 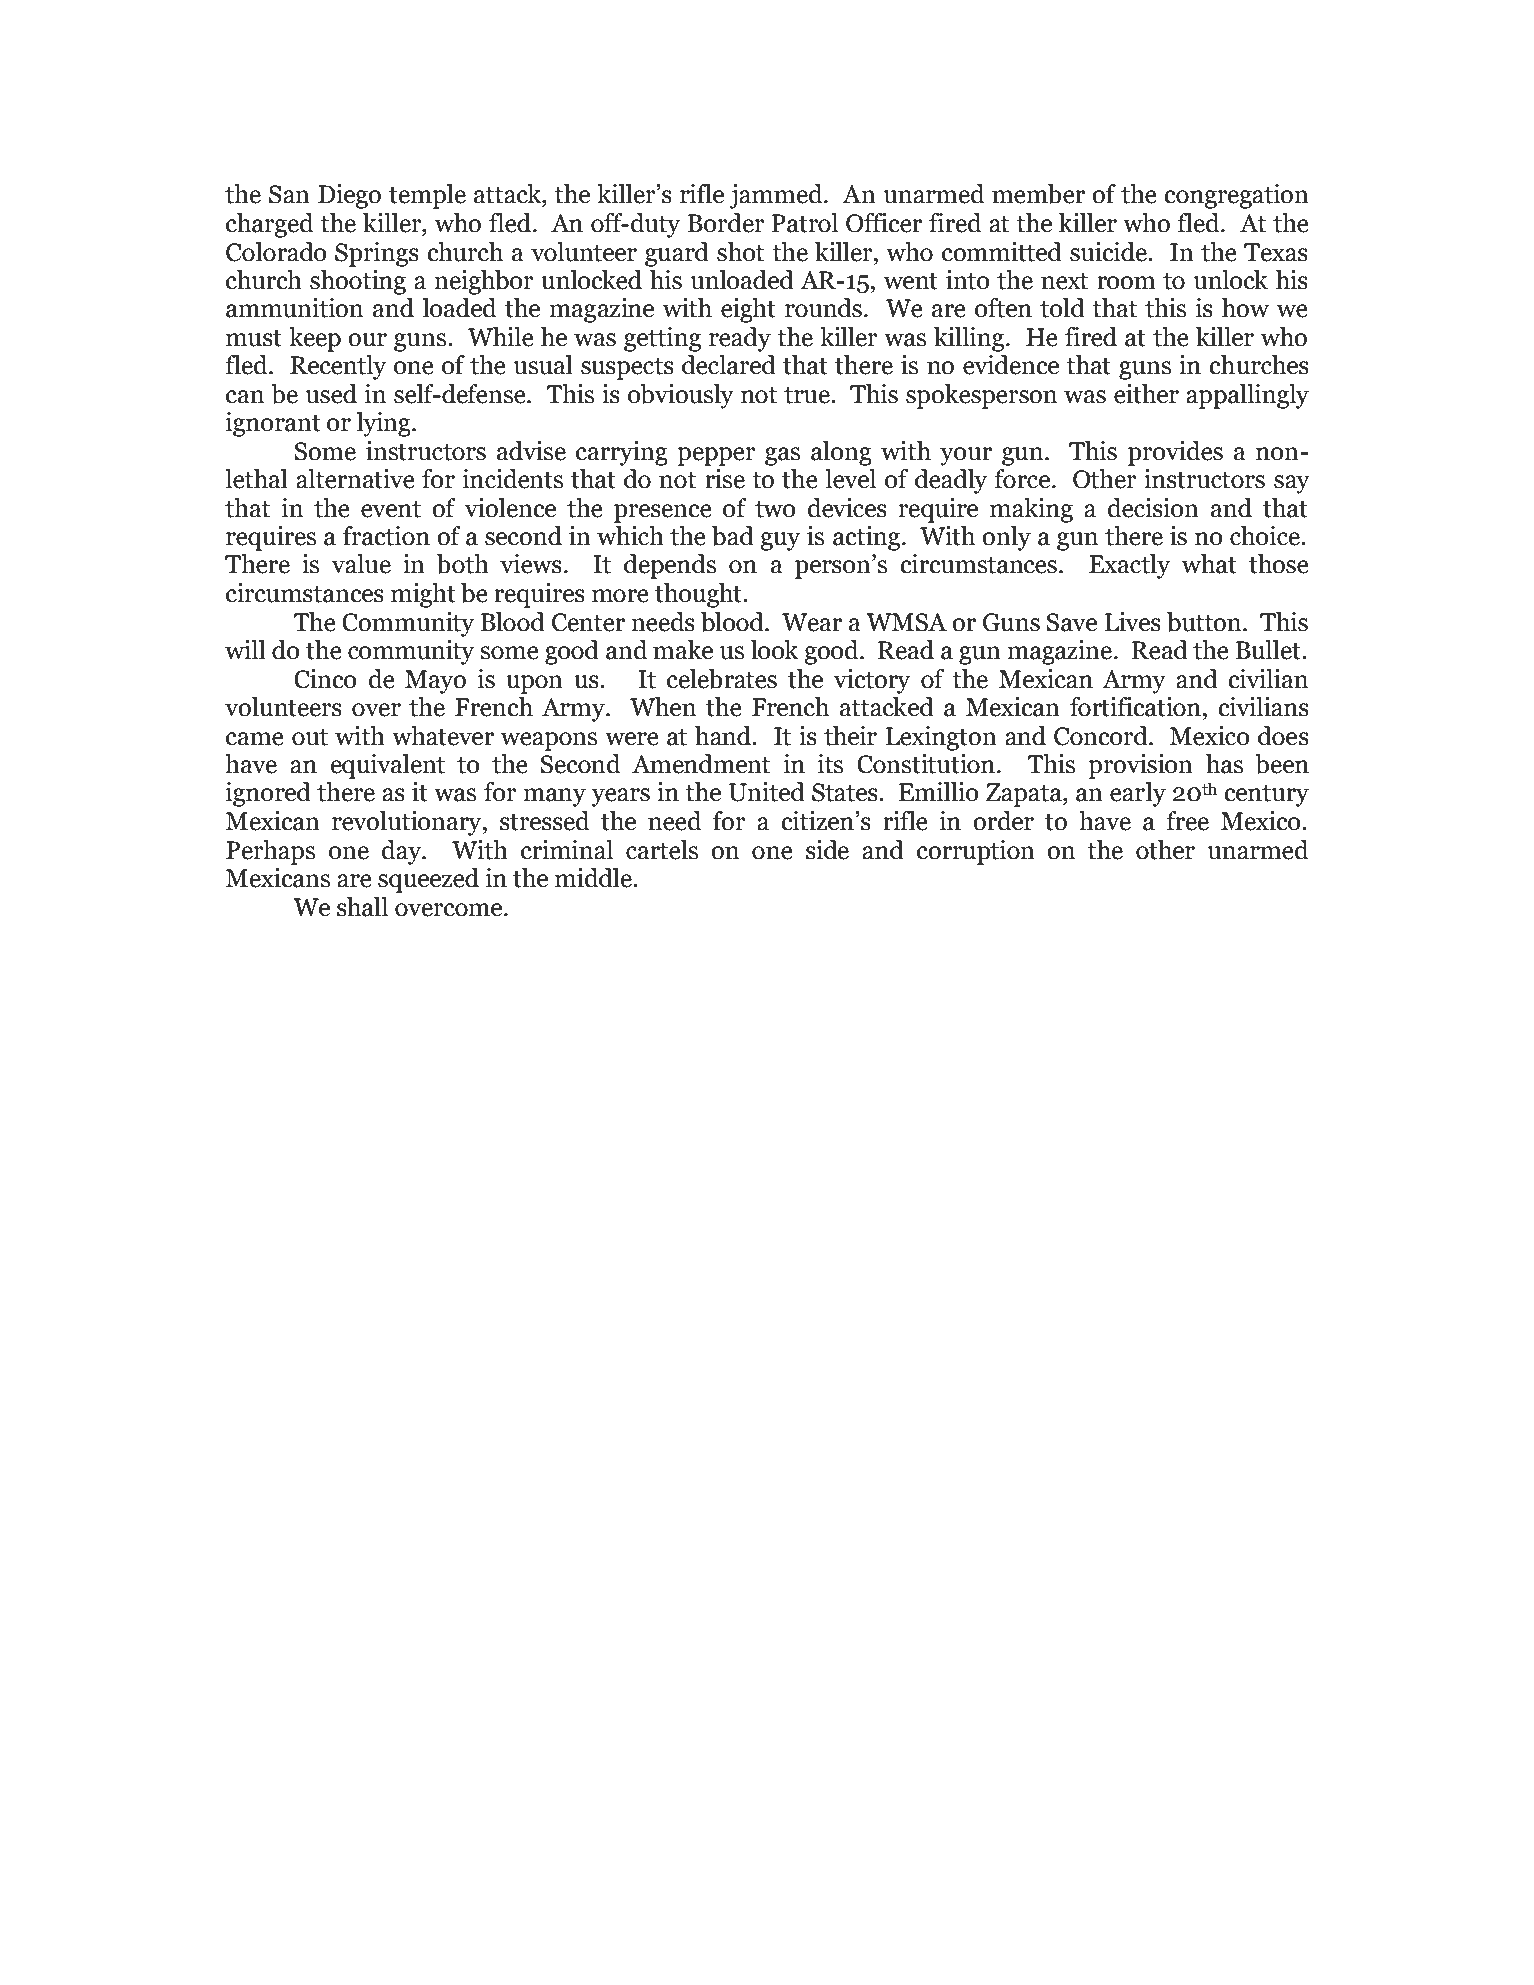 What do you see at coordinates (428, 880) in the screenshot?
I see `squeezed` at bounding box center [428, 880].
